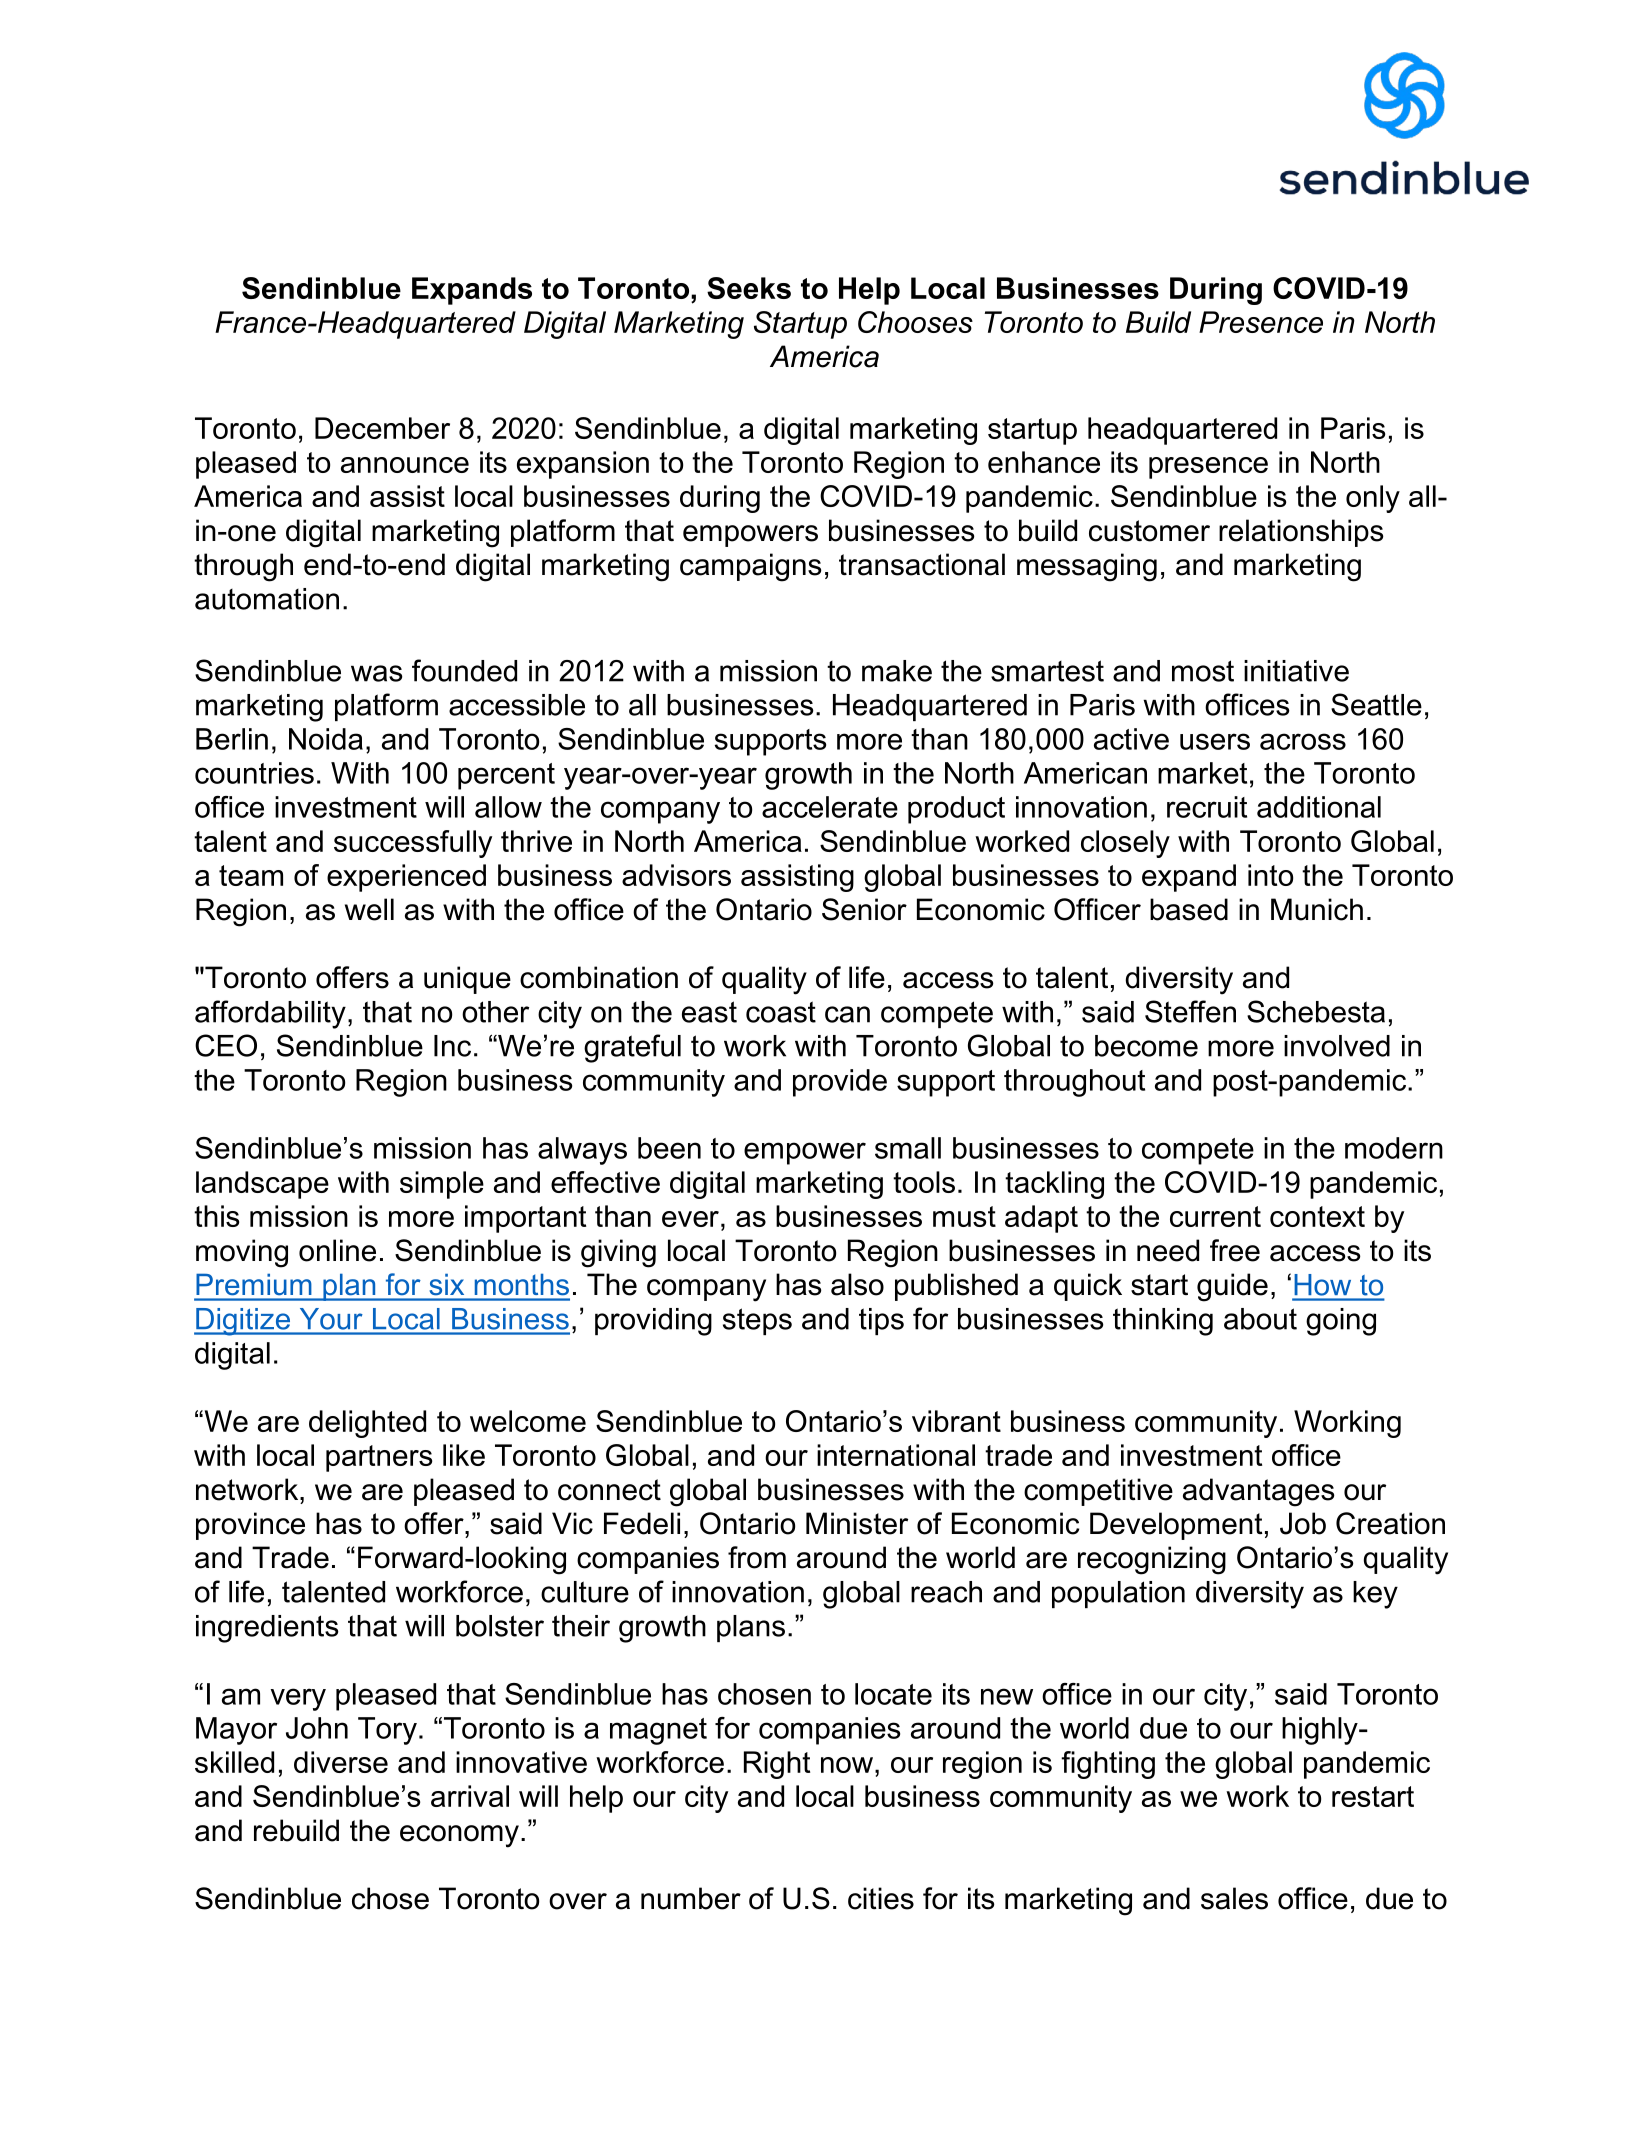  Describe the element at coordinates (1337, 1046) in the screenshot. I see `involved` at that location.
